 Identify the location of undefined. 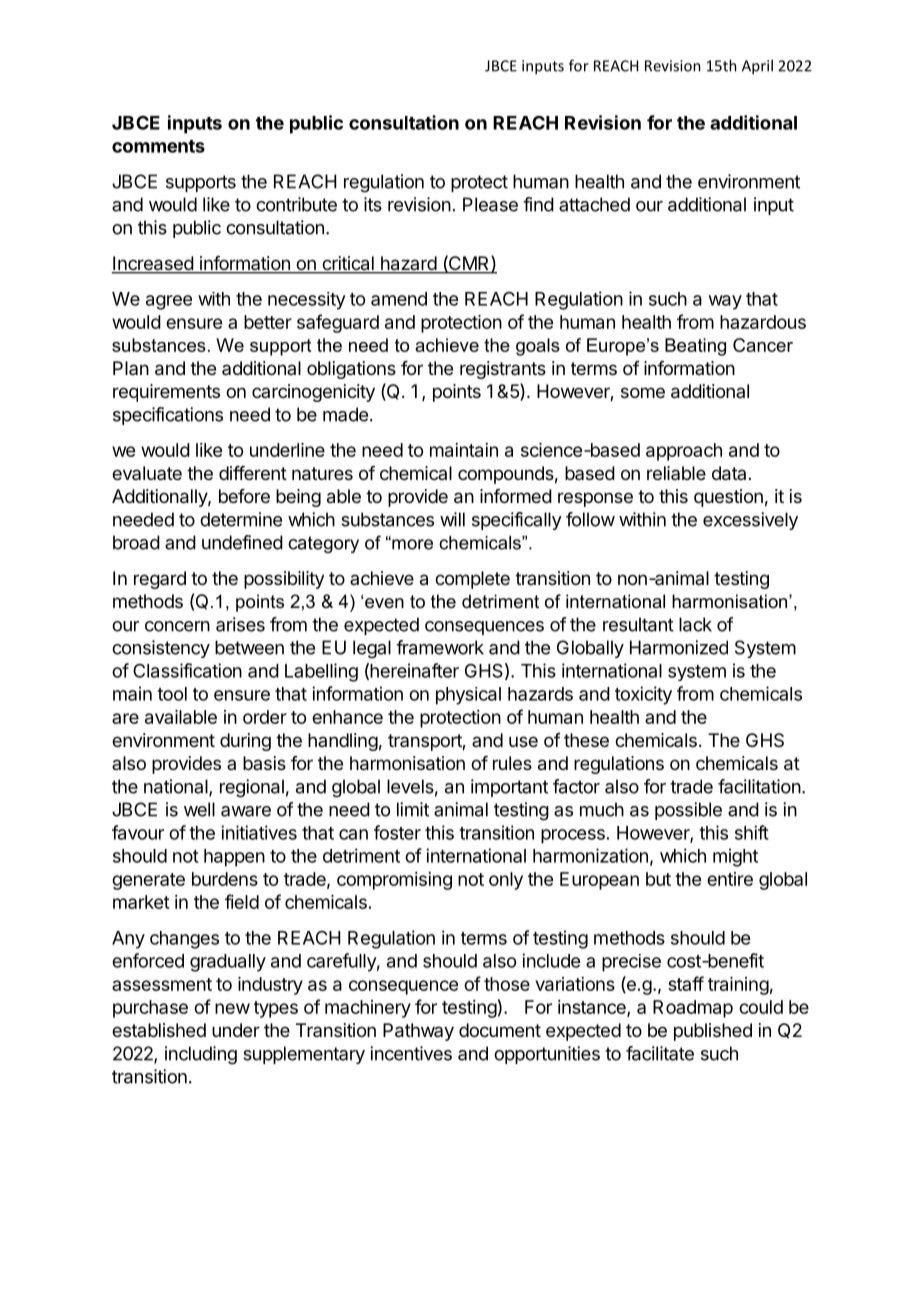
(242, 542).
